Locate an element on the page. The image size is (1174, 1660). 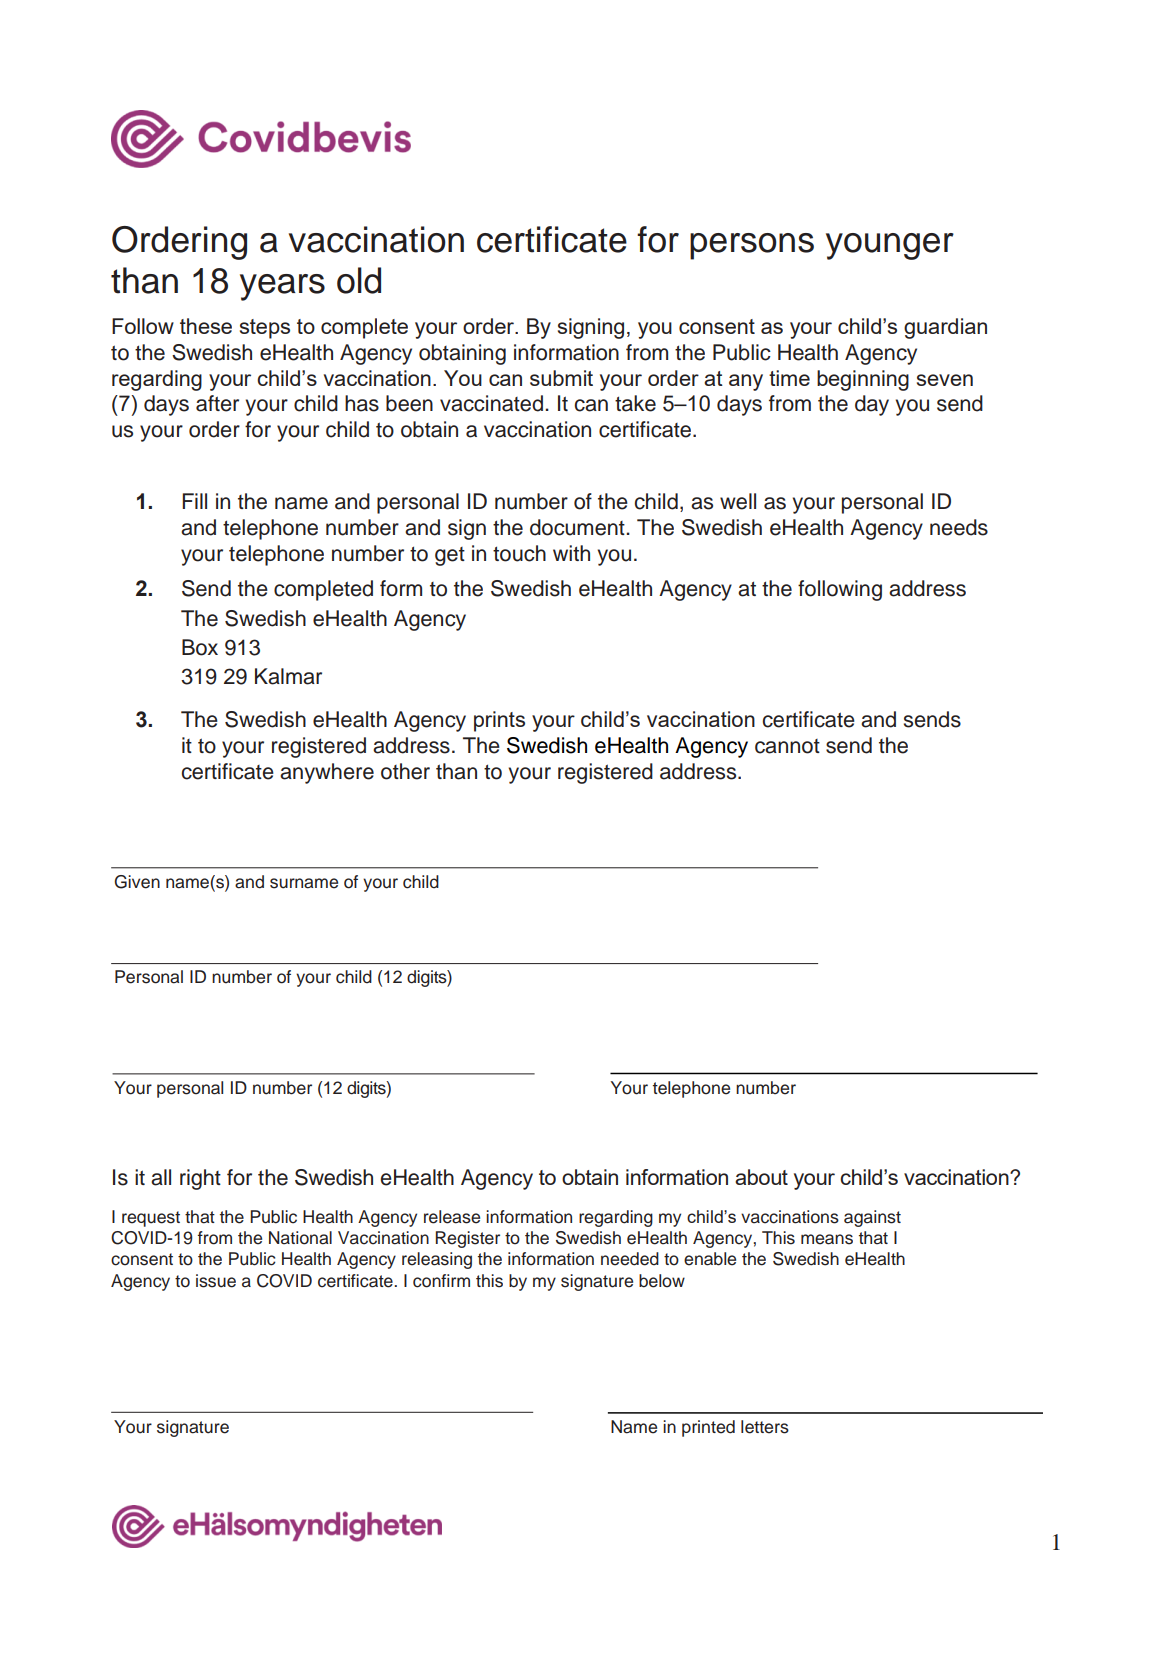
younger is located at coordinates (890, 246).
